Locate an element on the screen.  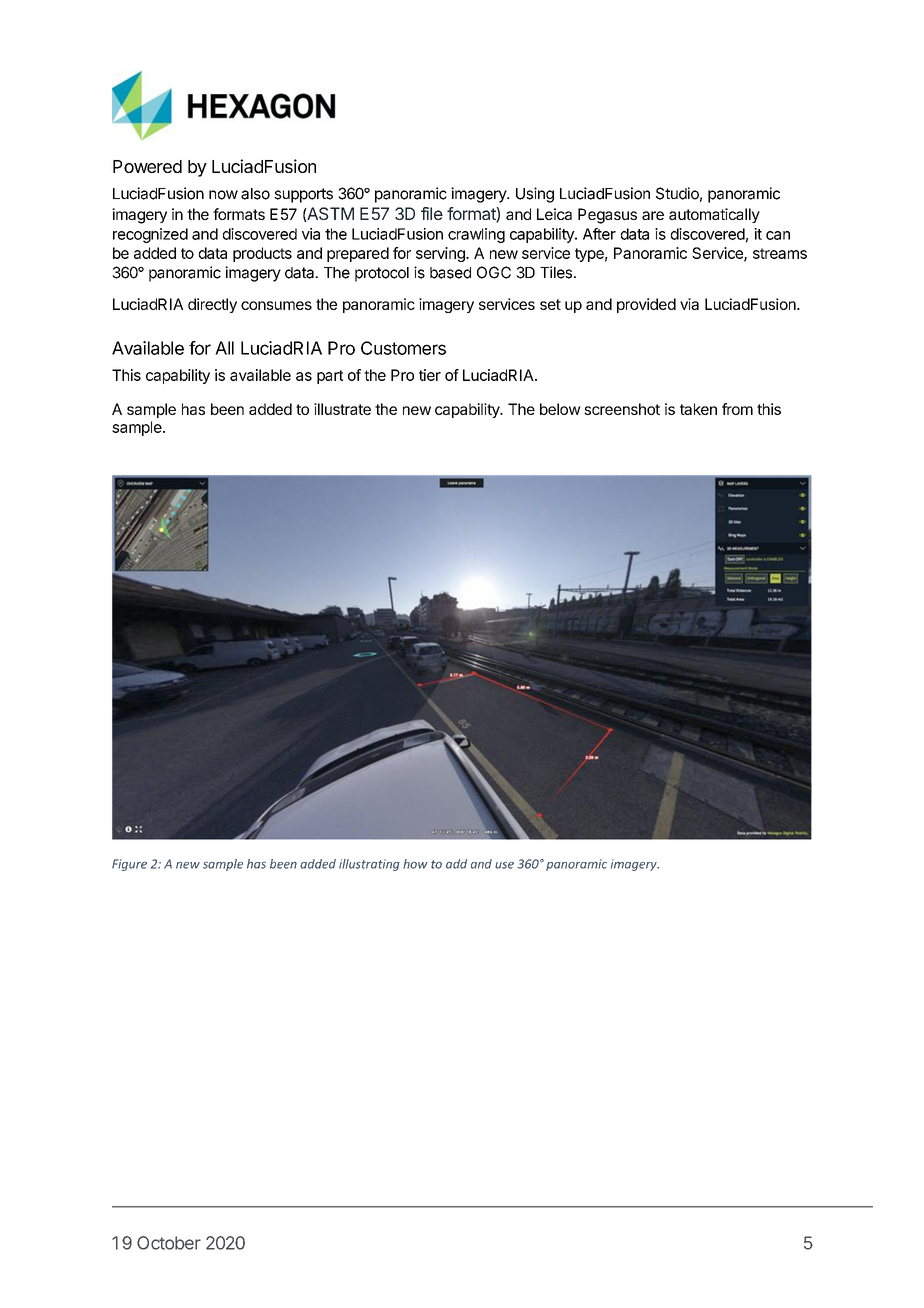
now is located at coordinates (223, 195).
